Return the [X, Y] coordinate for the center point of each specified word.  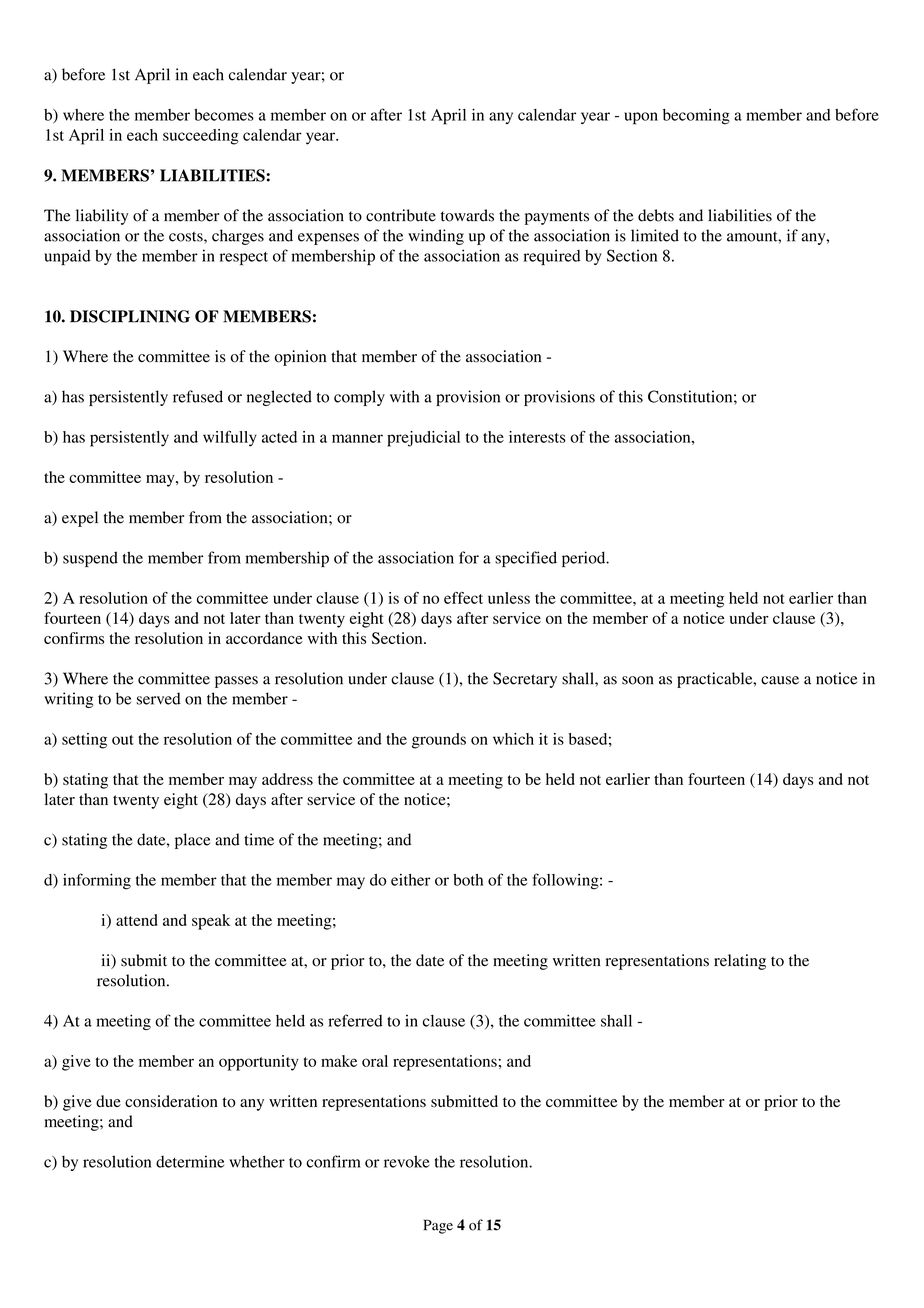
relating [740, 962]
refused [198, 396]
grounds [439, 741]
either [411, 880]
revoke [407, 1161]
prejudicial [423, 439]
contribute [401, 215]
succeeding [201, 137]
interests [537, 437]
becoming [696, 117]
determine [190, 1161]
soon [638, 680]
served [159, 698]
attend [137, 920]
